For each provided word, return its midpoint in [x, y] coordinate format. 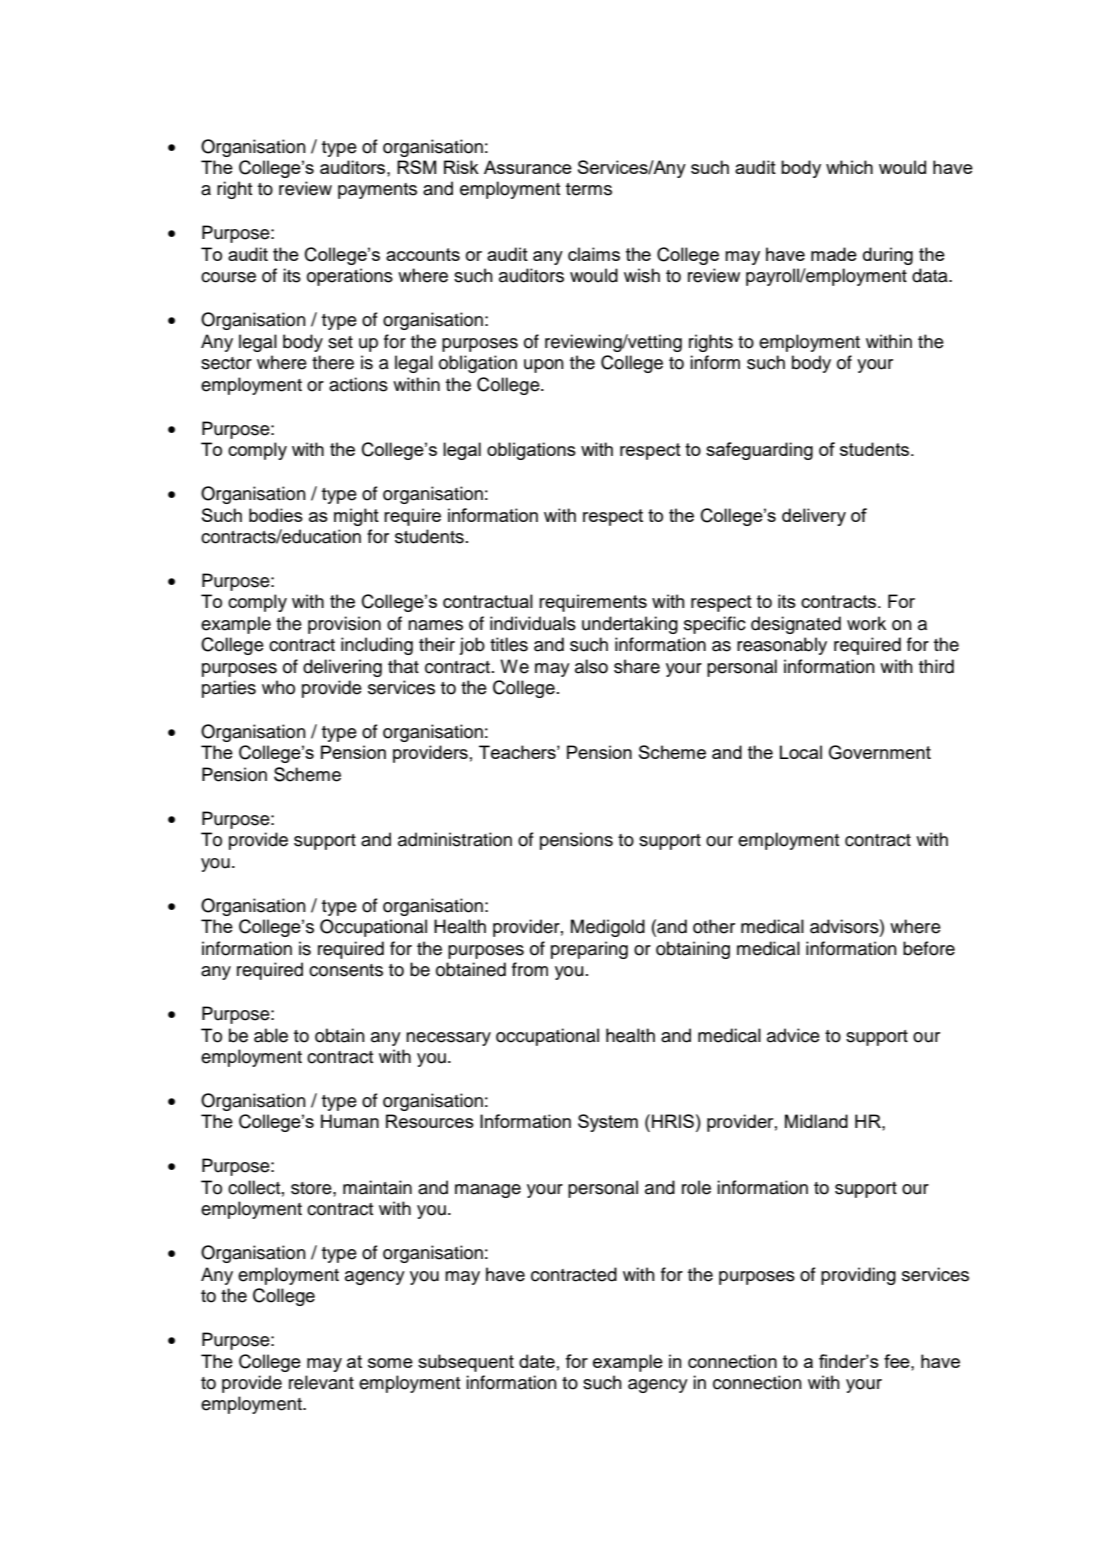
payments [377, 191]
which [849, 167]
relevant [321, 1382]
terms [589, 189]
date [537, 1361]
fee [898, 1361]
